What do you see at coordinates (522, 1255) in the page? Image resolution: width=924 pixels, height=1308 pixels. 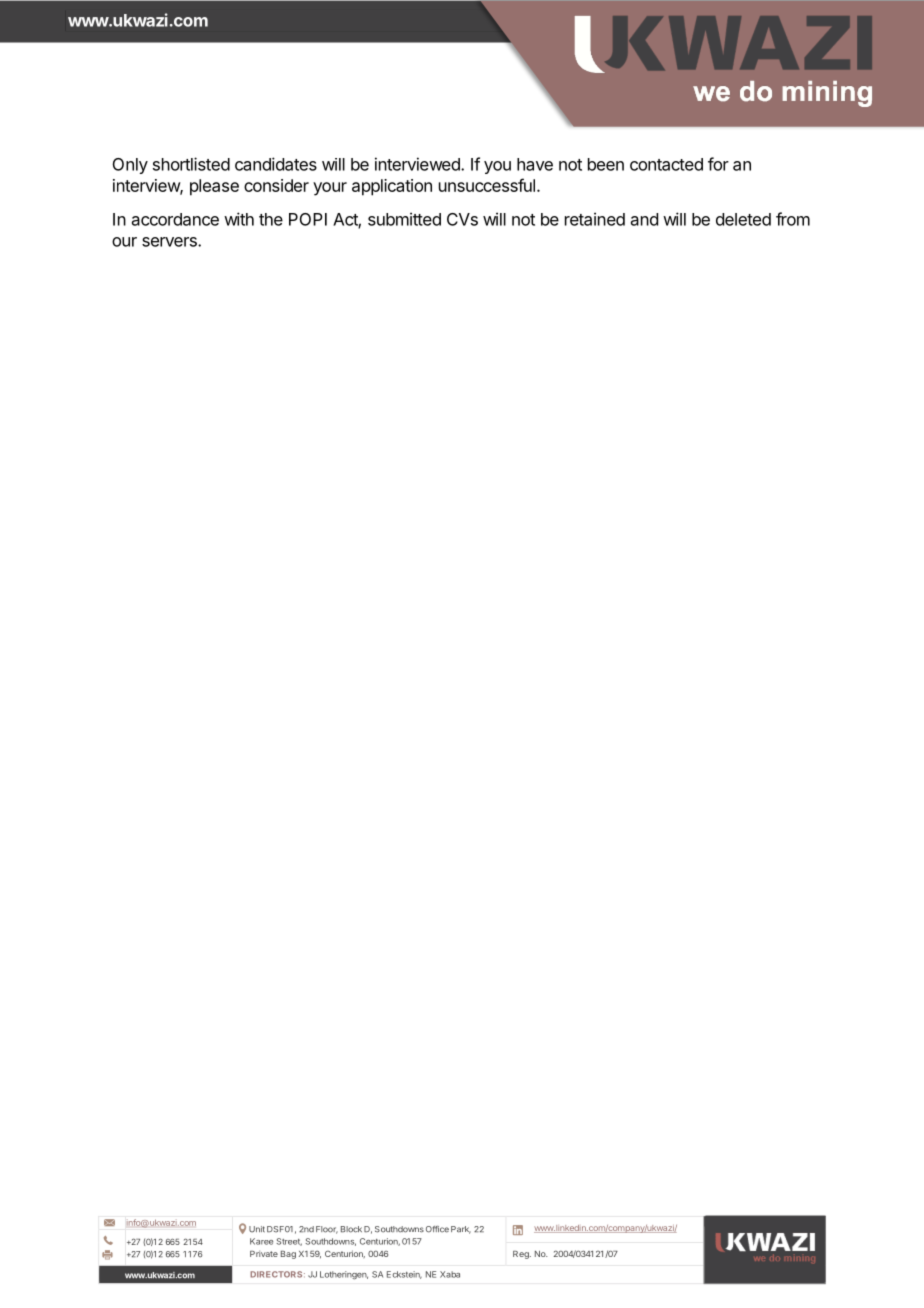 I see `Reg` at bounding box center [522, 1255].
